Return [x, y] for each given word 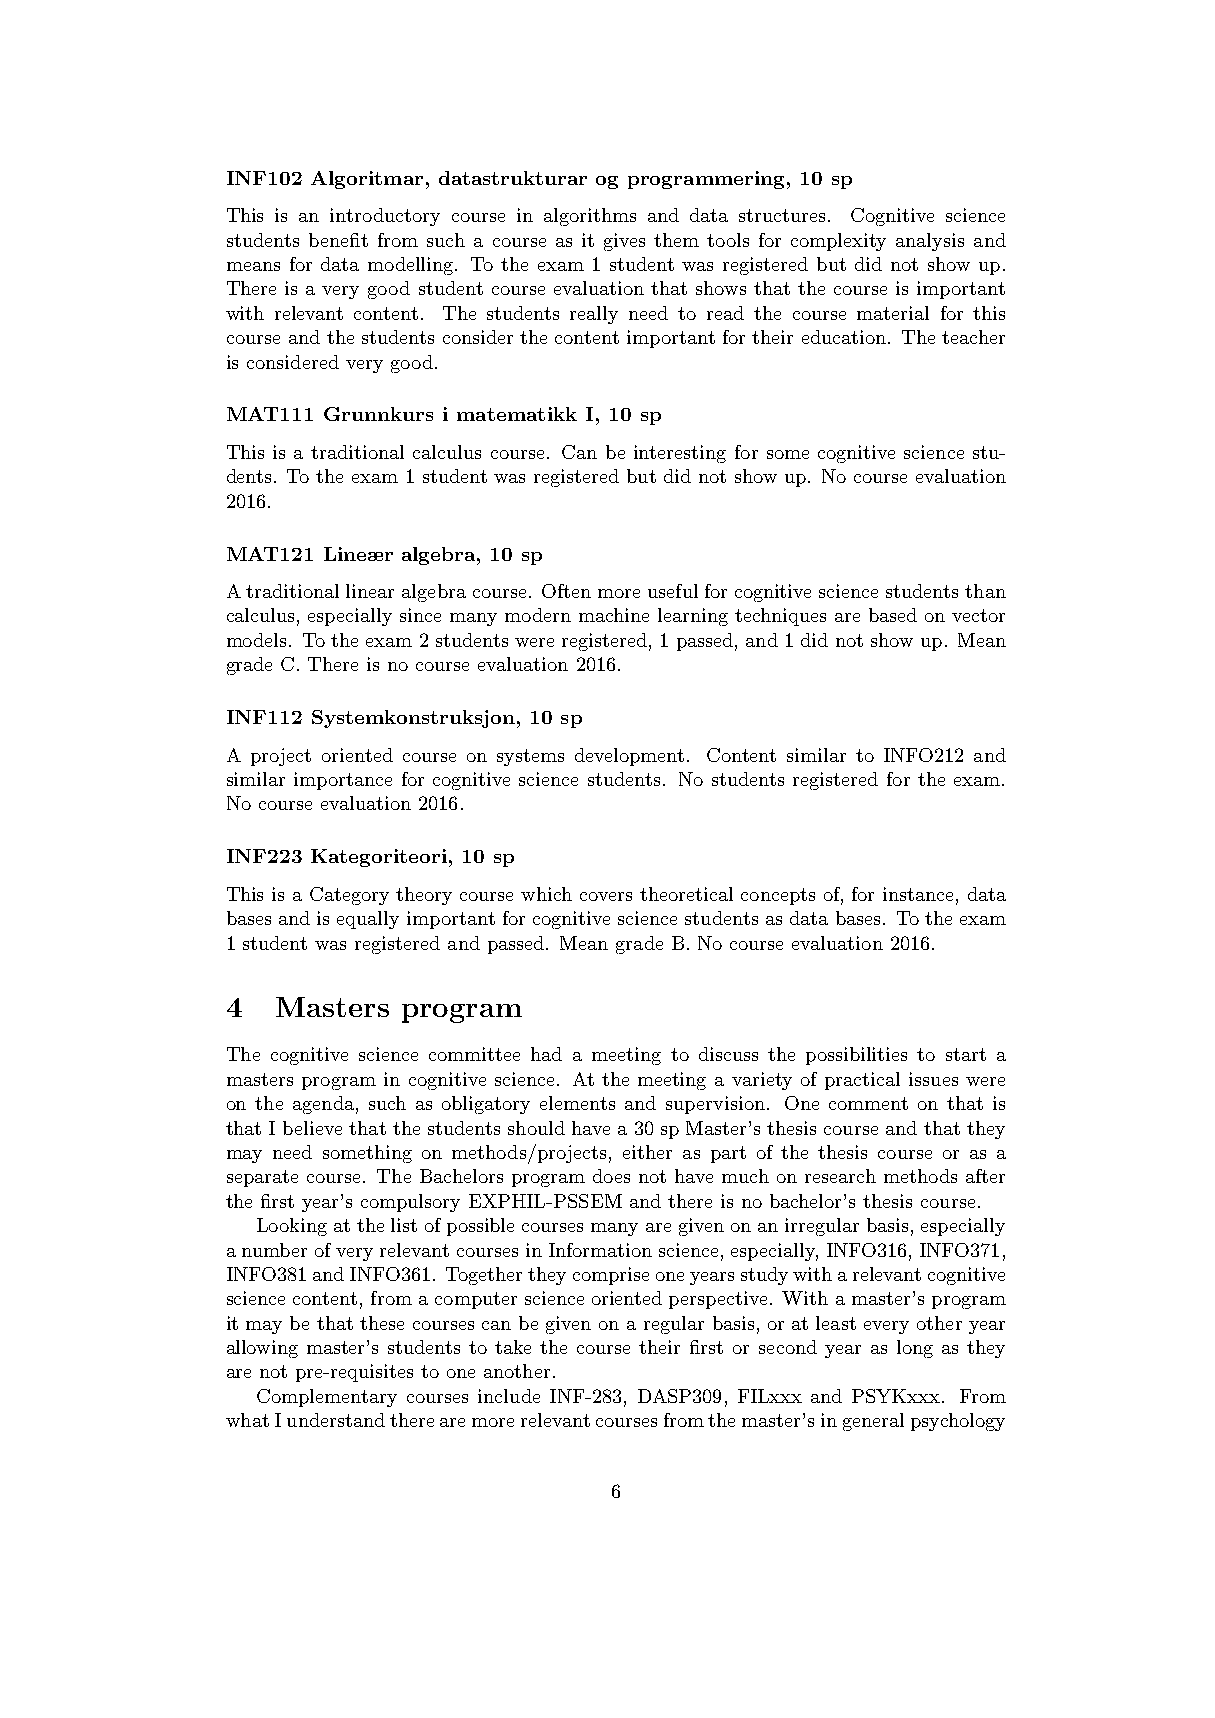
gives [624, 242]
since [420, 615]
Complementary [327, 1398]
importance [343, 781]
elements [577, 1103]
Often [566, 591]
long [915, 1349]
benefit [338, 240]
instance [918, 894]
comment [868, 1103]
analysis [930, 242]
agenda [323, 1105]
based [893, 615]
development [629, 757]
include [509, 1396]
